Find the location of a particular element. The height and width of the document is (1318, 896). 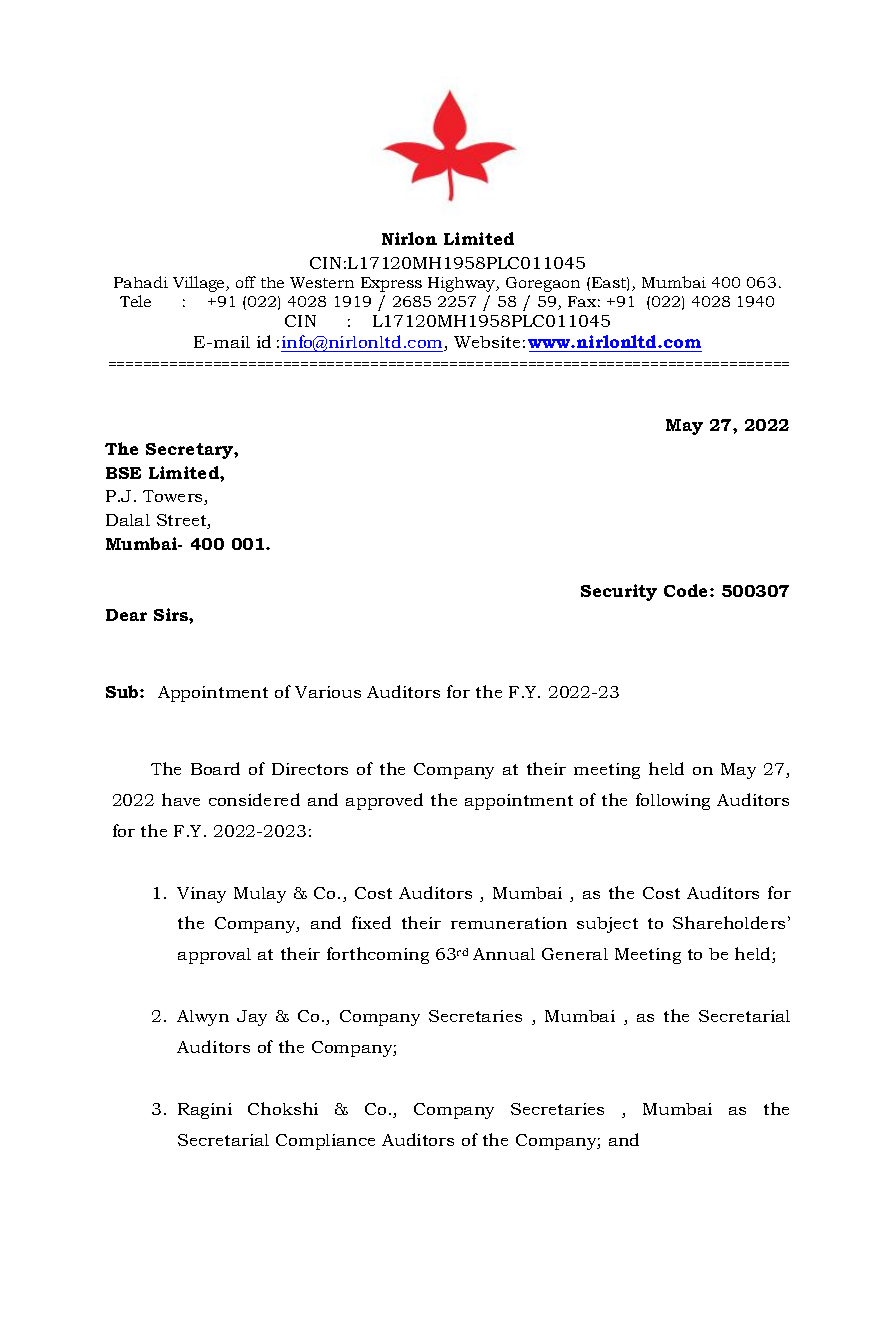

Express is located at coordinates (391, 284).
